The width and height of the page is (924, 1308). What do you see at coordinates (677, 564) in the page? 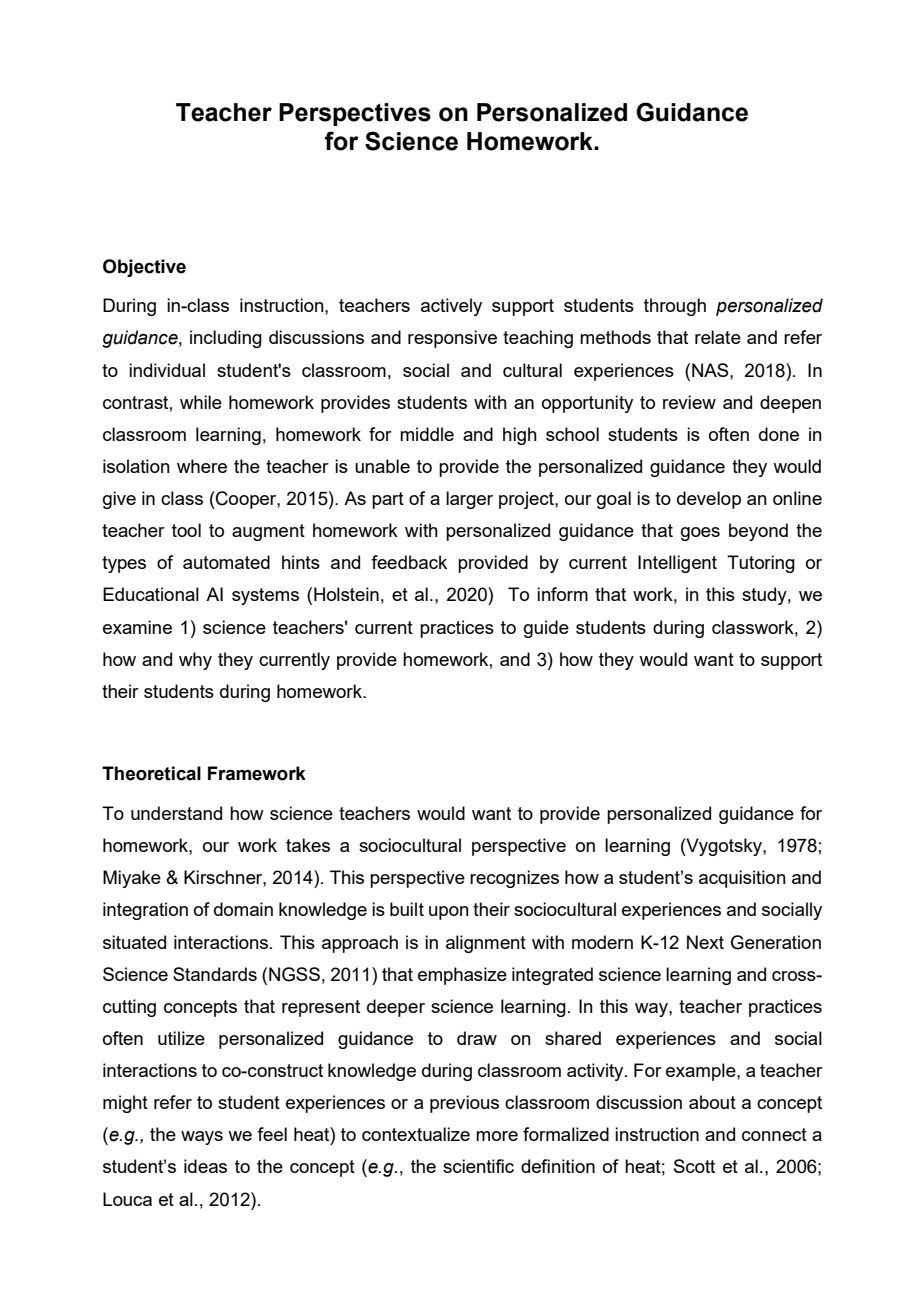
I see `Intelligent` at bounding box center [677, 564].
